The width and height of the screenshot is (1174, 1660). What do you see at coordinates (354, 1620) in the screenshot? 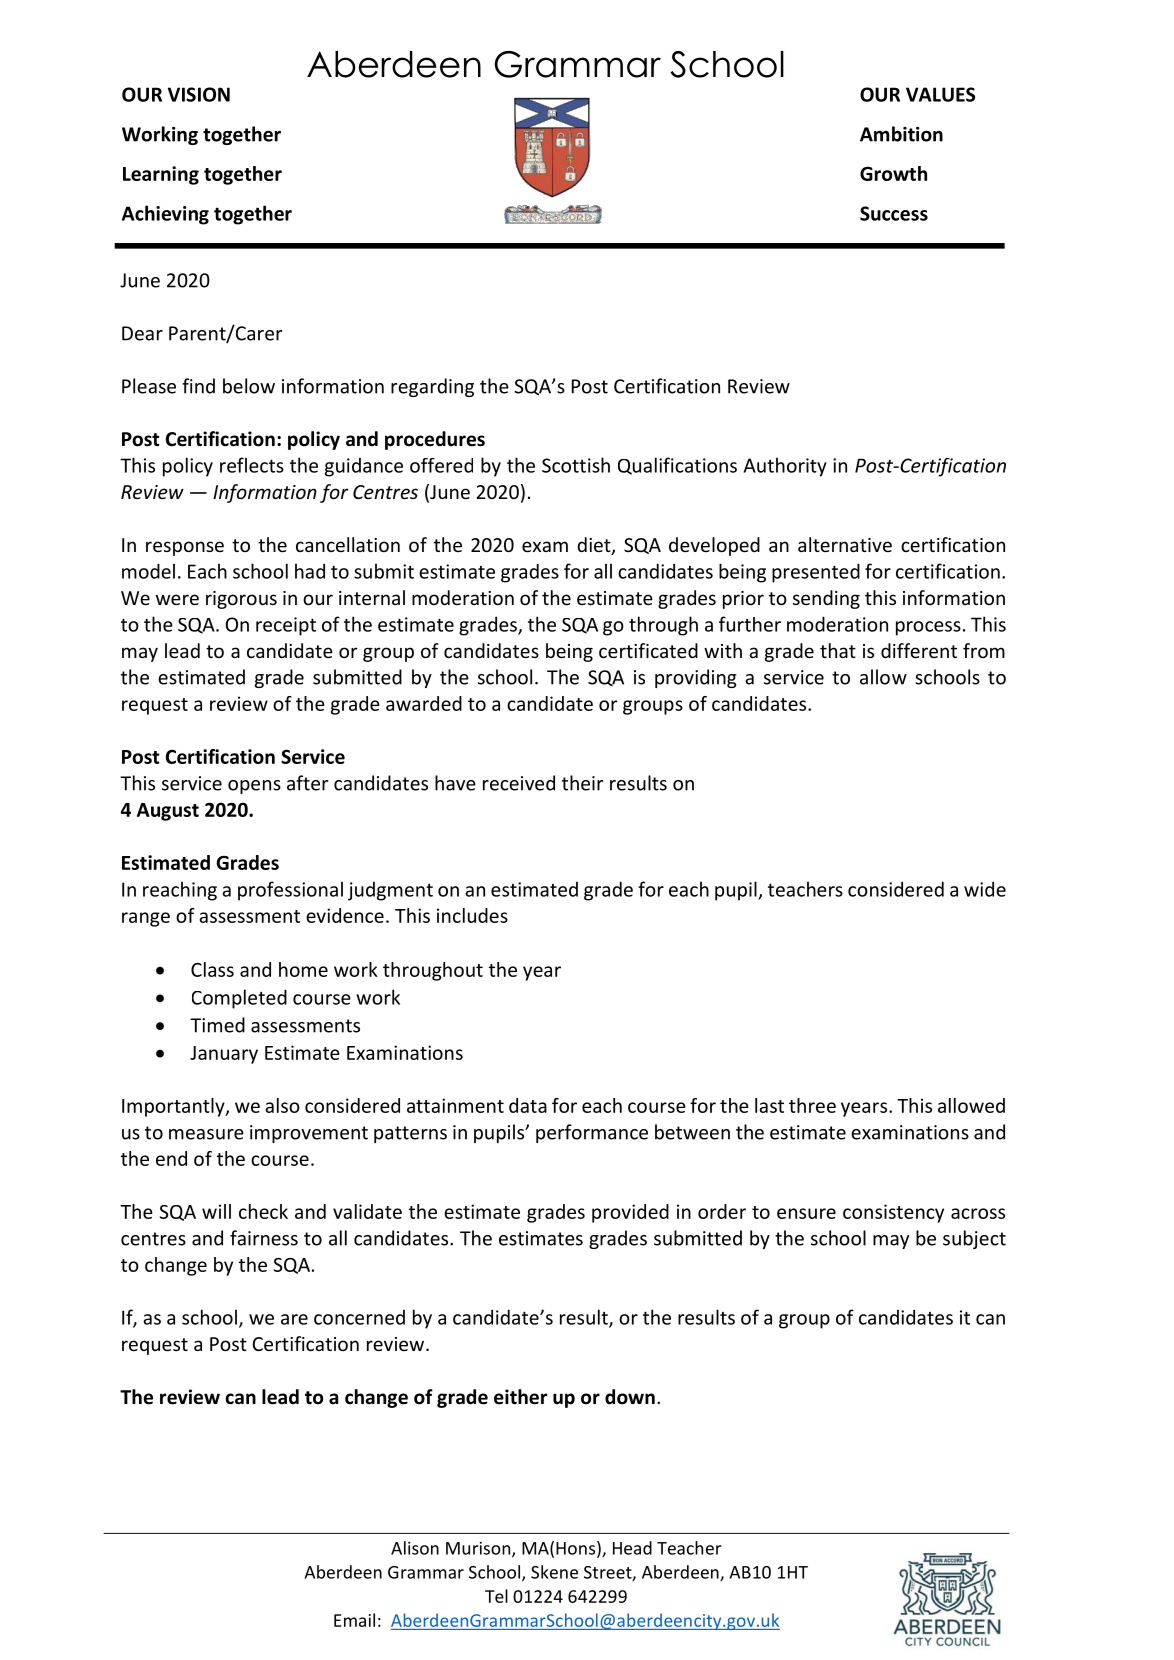
I see `Email` at bounding box center [354, 1620].
